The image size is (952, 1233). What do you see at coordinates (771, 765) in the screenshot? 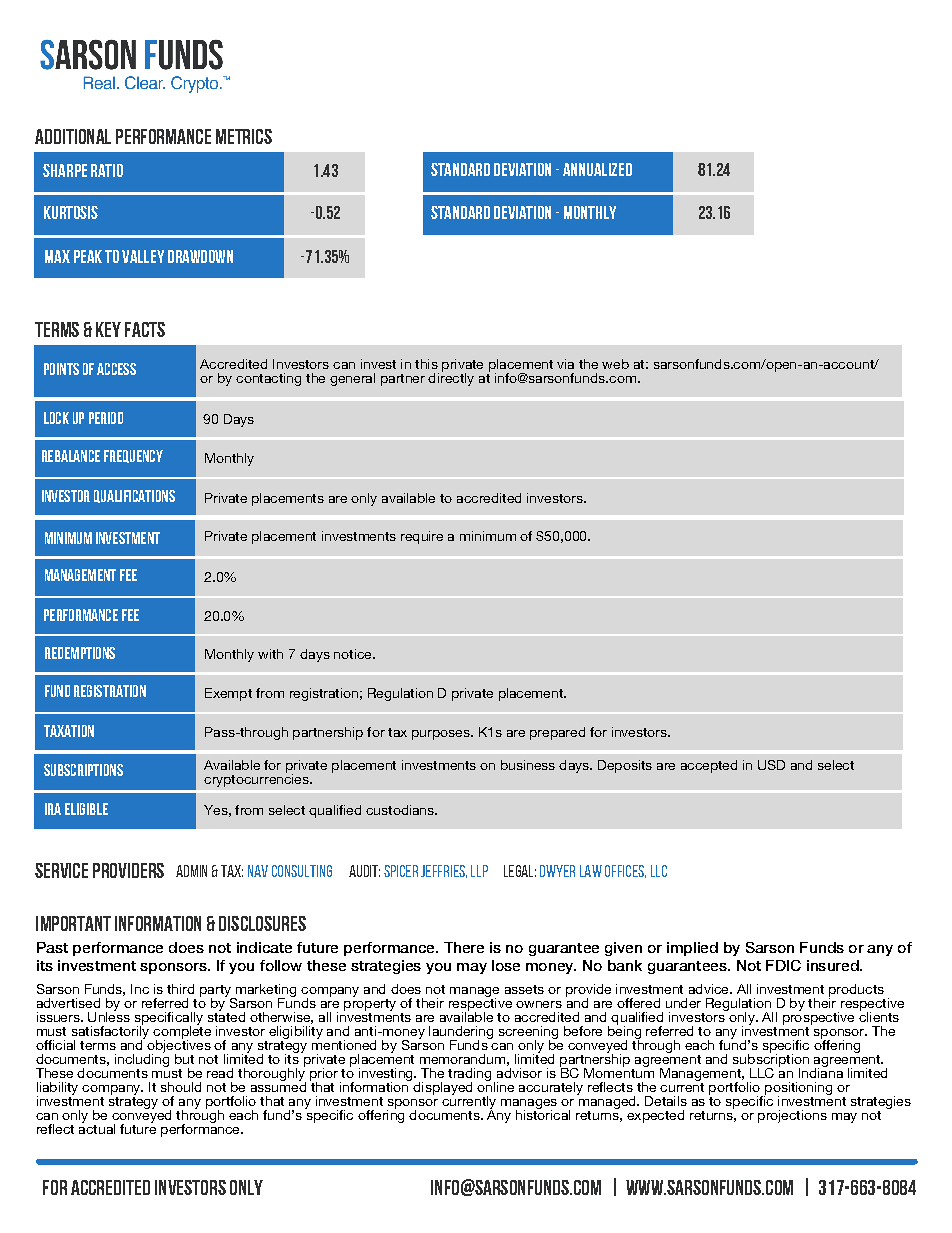
I see `USD` at bounding box center [771, 765].
